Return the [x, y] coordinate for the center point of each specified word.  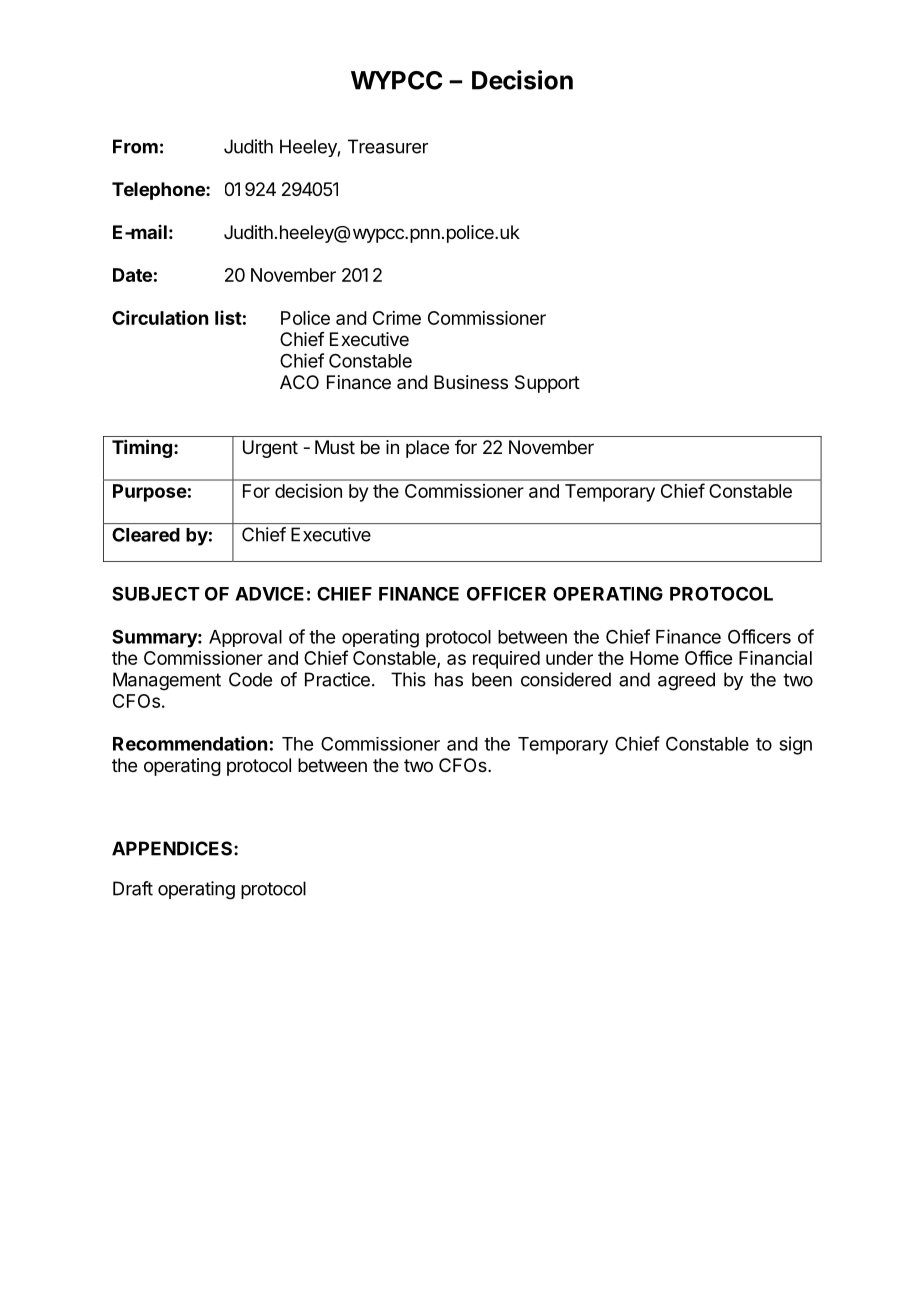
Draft [133, 888]
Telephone [159, 191]
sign [795, 745]
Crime [397, 318]
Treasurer [388, 146]
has [449, 679]
